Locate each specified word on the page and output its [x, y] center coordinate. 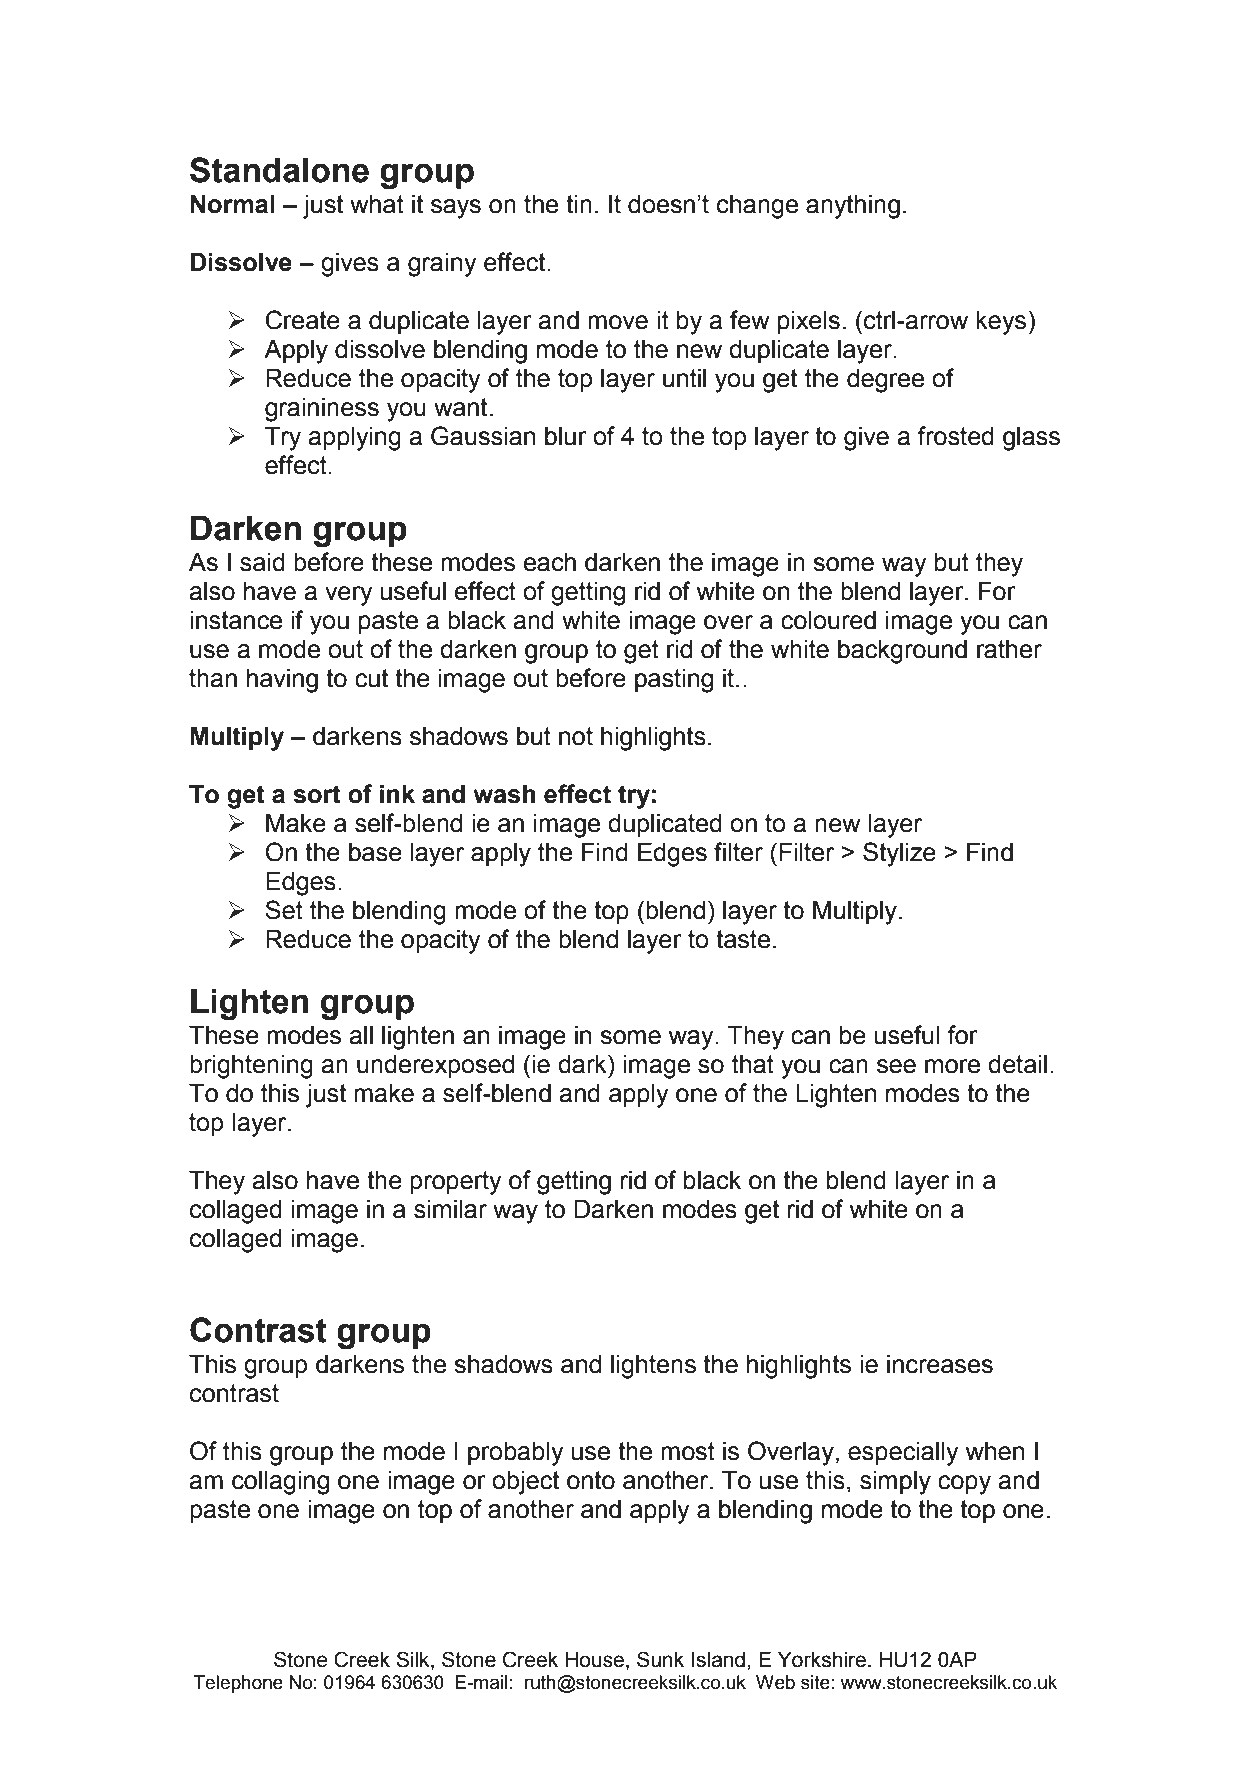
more [952, 1066]
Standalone [279, 170]
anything [853, 207]
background [902, 652]
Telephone [238, 1684]
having [282, 681]
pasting [674, 681]
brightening [251, 1067]
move [618, 322]
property [456, 1183]
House [596, 1661]
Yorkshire [822, 1660]
